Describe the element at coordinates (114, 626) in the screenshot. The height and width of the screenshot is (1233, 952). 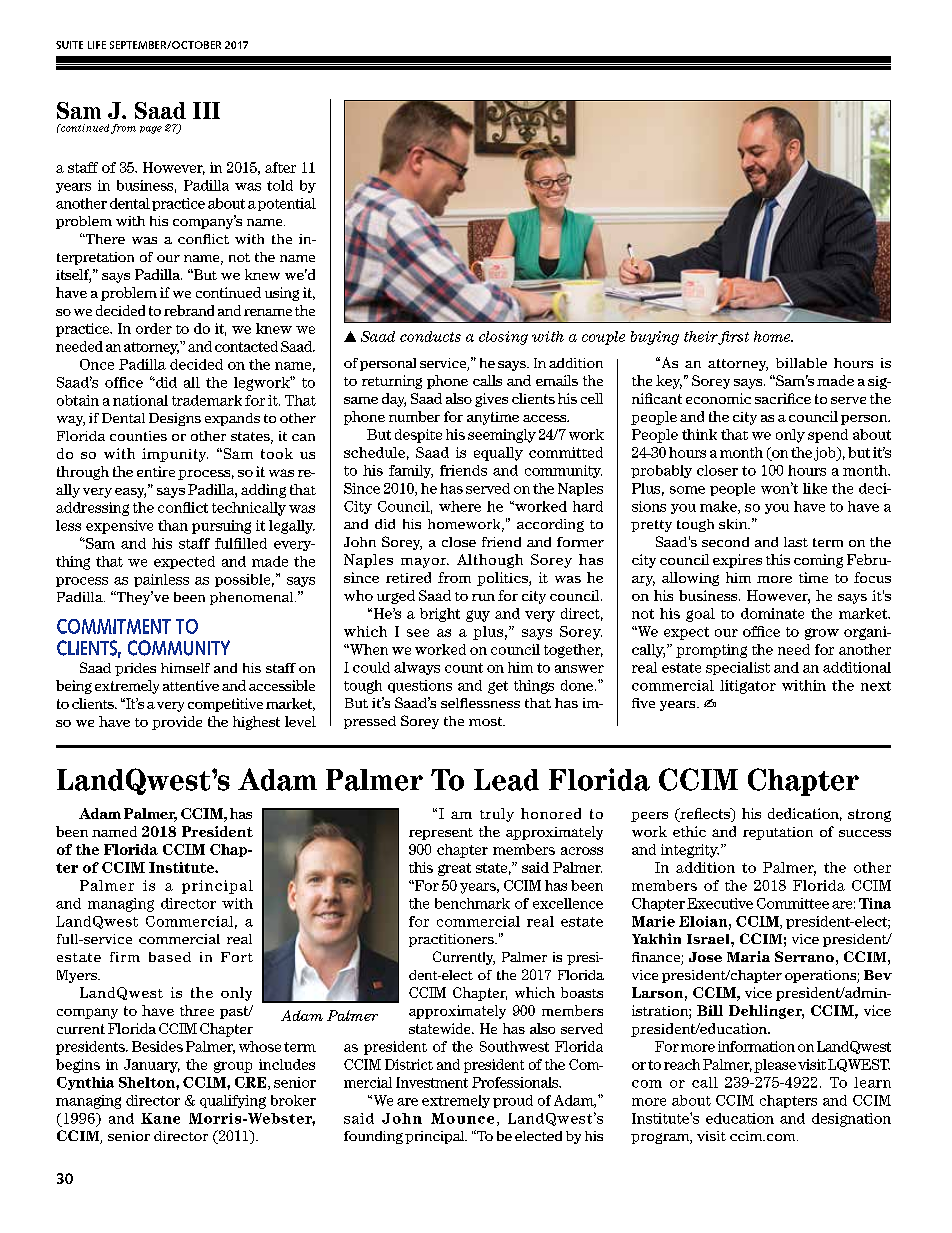
I see `COMMITMENT` at that location.
